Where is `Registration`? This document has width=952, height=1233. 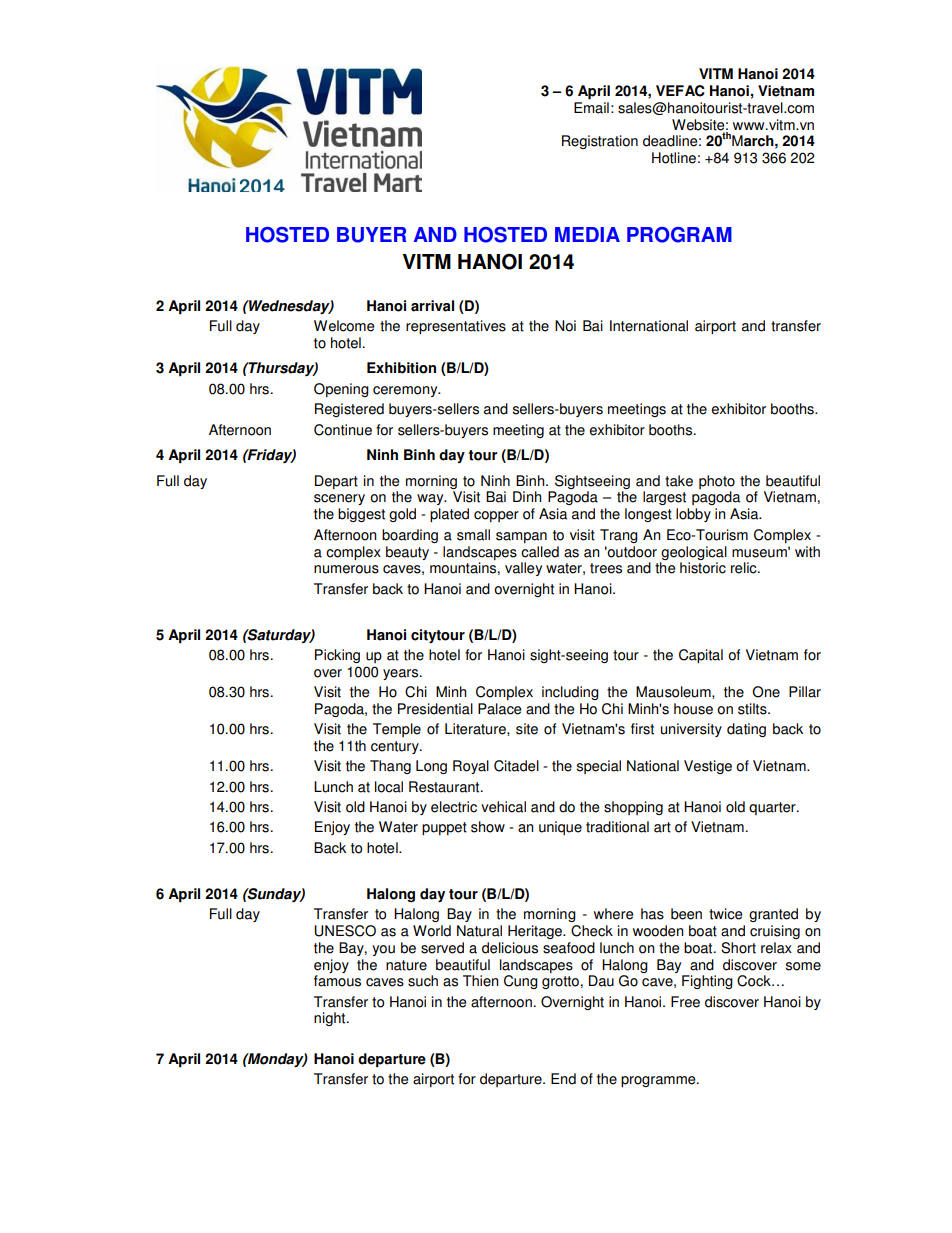 Registration is located at coordinates (600, 142).
